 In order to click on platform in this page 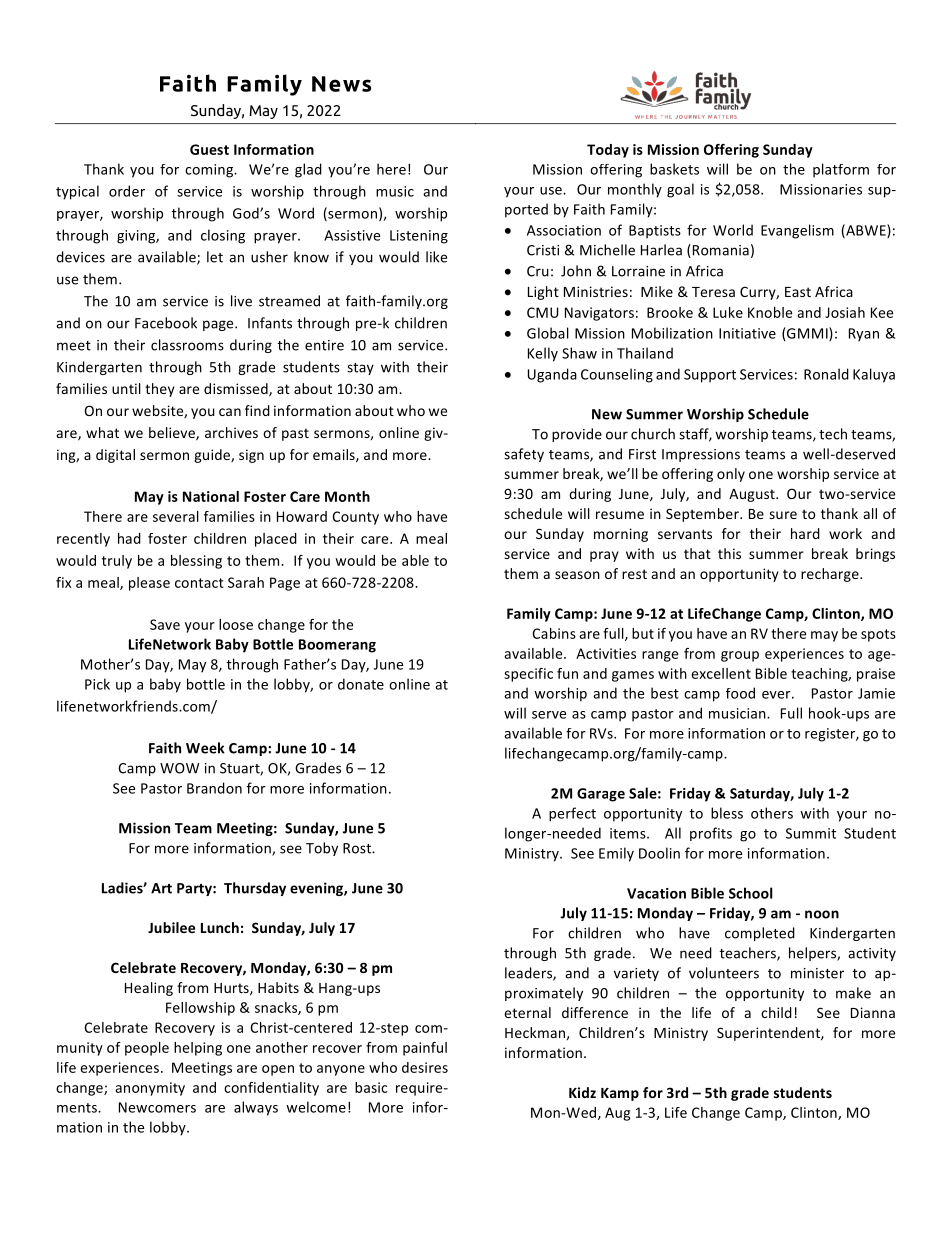, I will do `click(841, 170)`.
